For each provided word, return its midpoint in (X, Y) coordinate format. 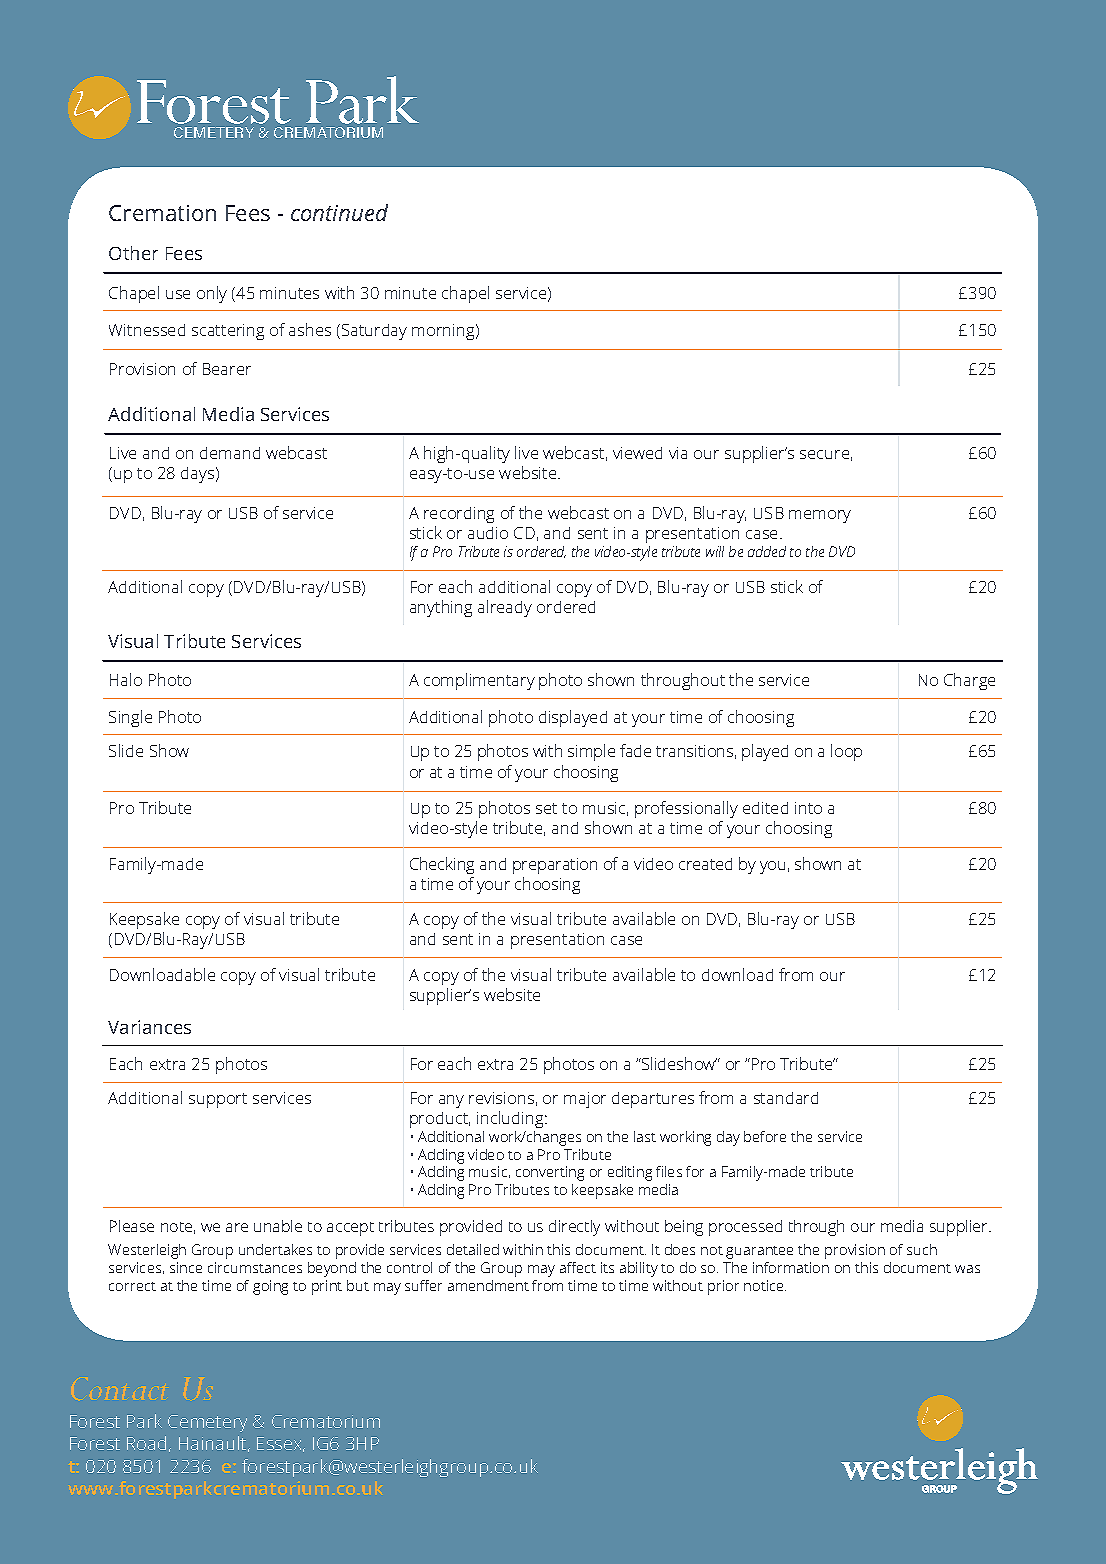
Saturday (374, 332)
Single (130, 718)
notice (765, 1285)
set (546, 808)
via (678, 453)
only (212, 294)
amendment (488, 1285)
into (808, 808)
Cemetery (207, 1423)
